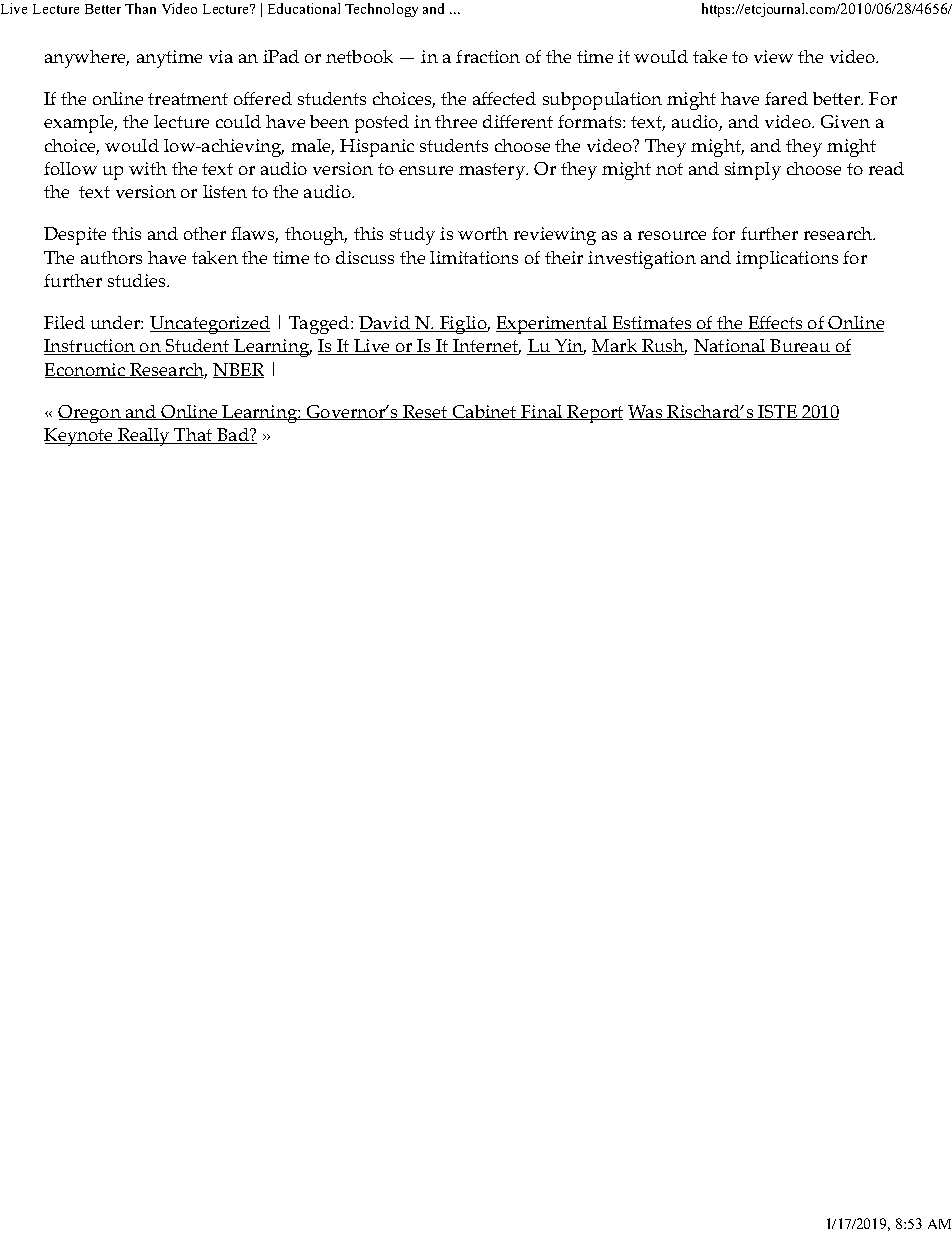 The height and width of the screenshot is (1233, 952). Describe the element at coordinates (753, 171) in the screenshot. I see `simply` at that location.
